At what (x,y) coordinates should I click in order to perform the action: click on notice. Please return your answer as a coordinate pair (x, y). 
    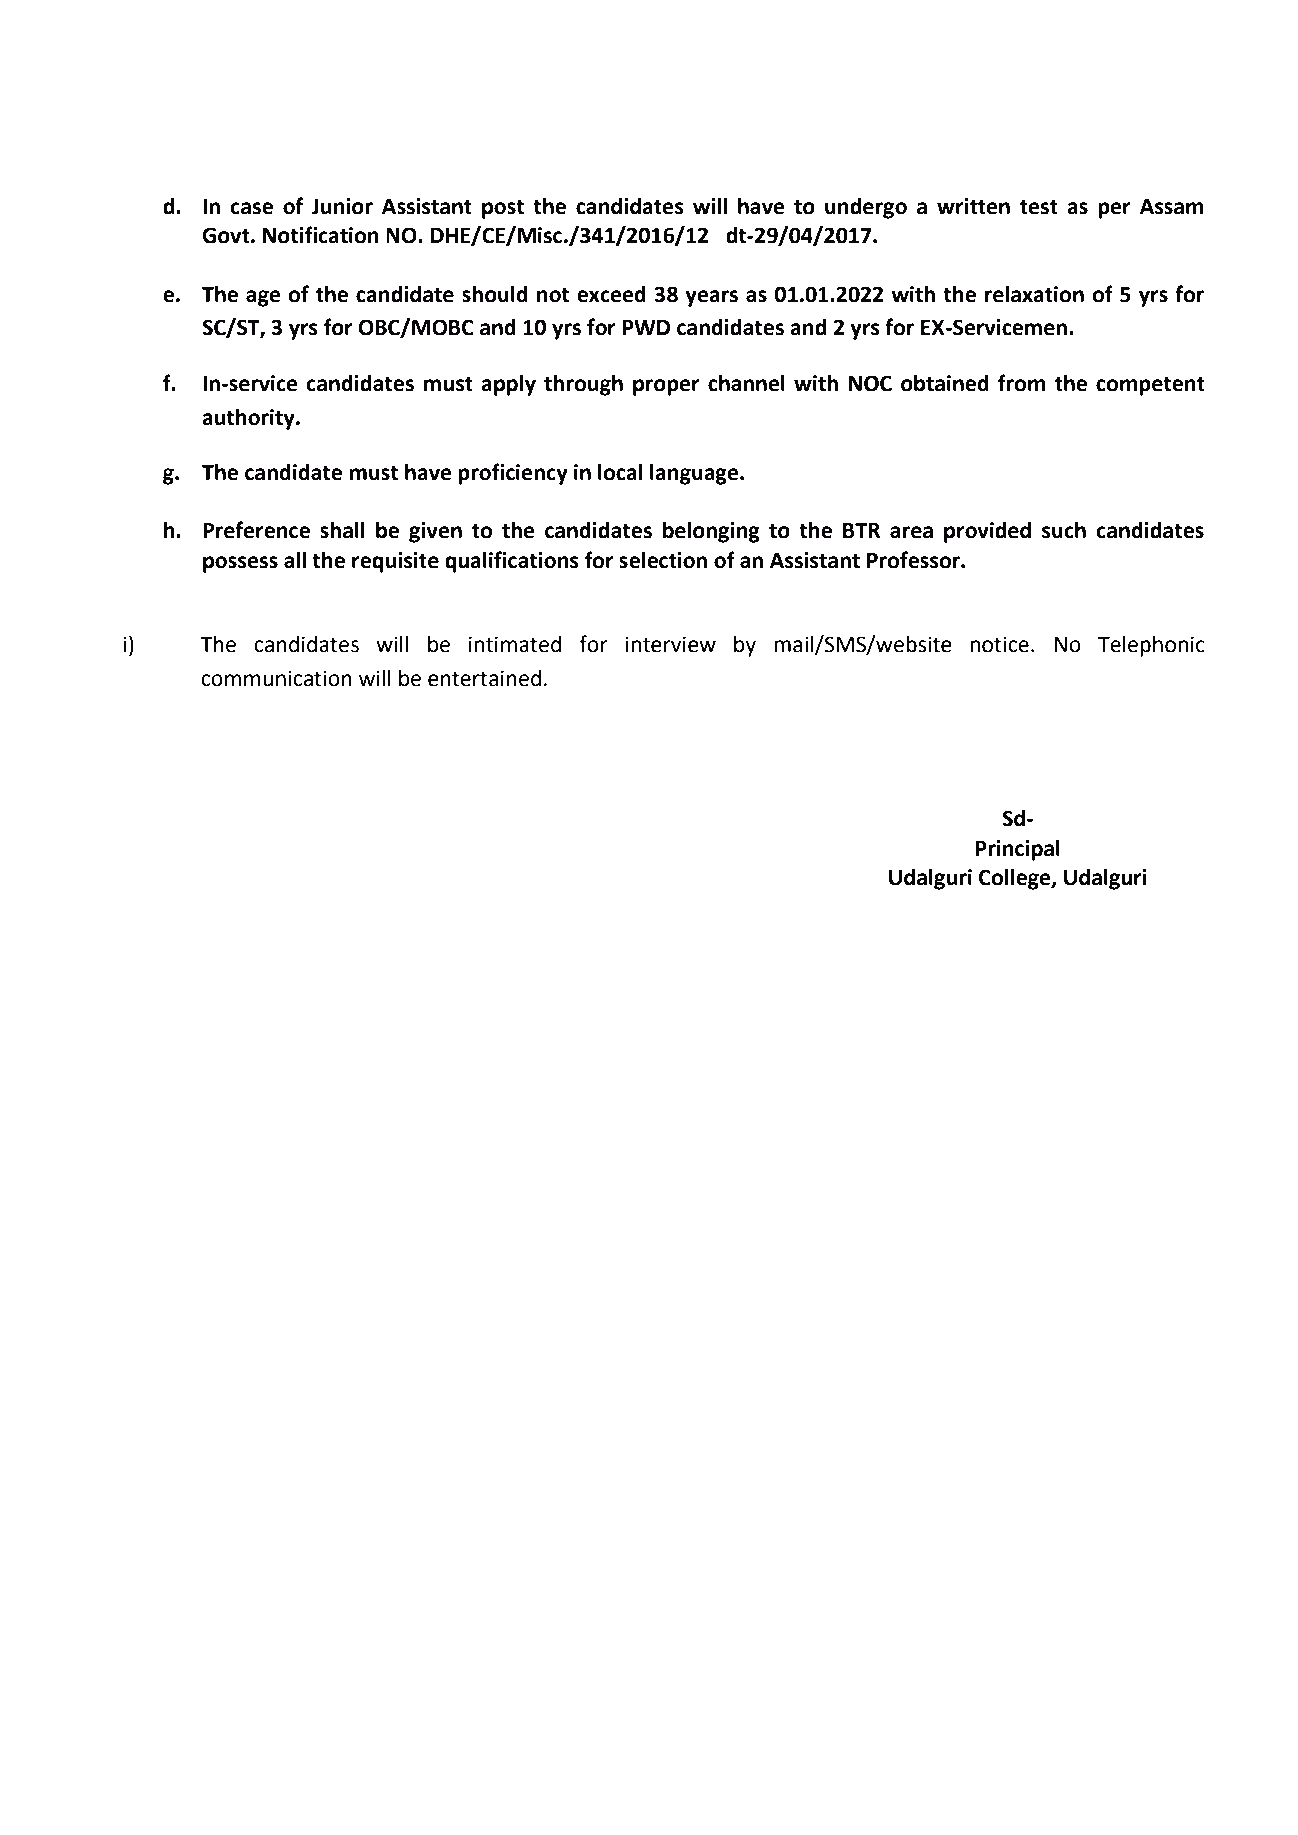
    Looking at the image, I should click on (999, 644).
